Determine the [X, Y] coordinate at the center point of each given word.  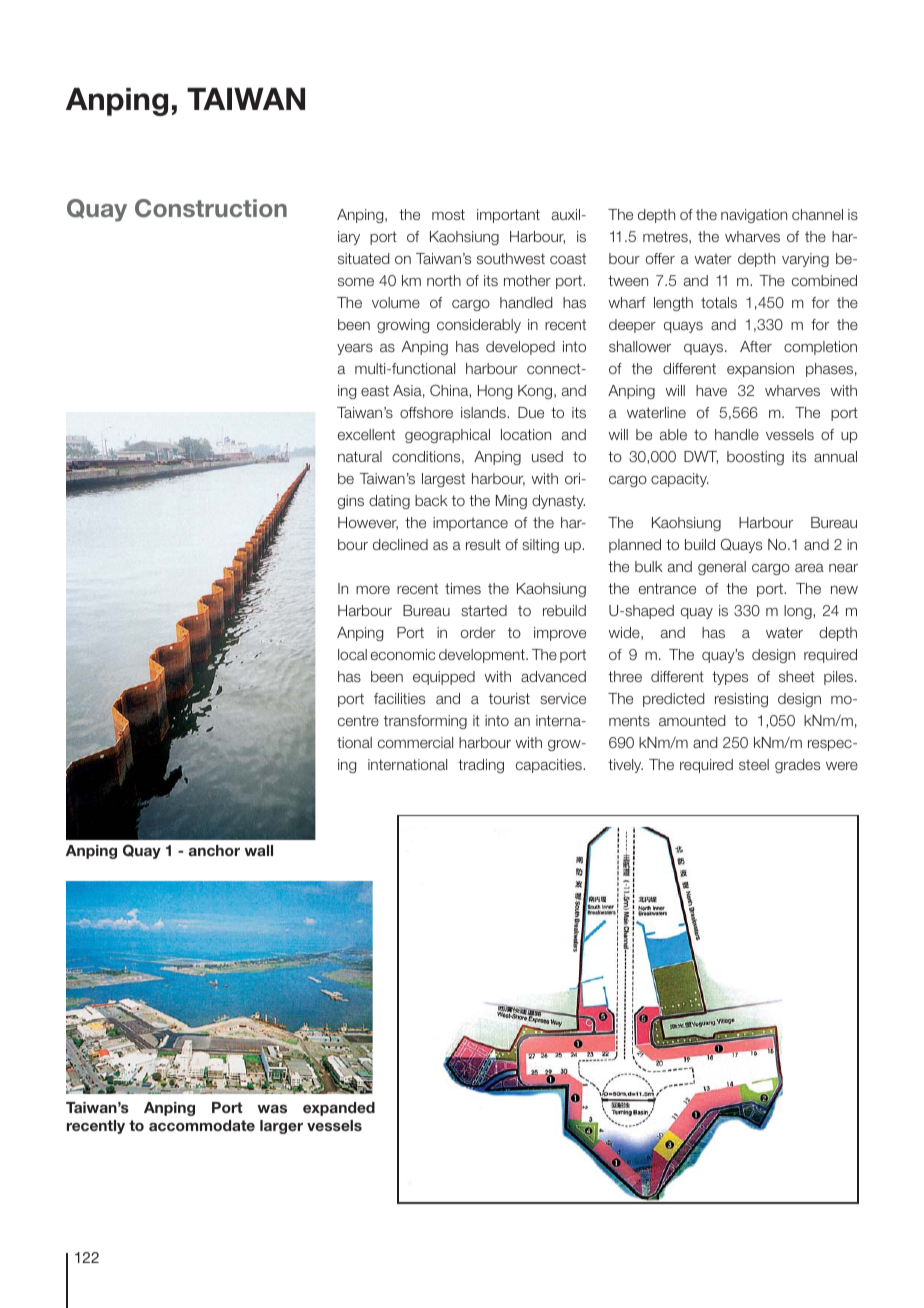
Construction [211, 208]
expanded [339, 1109]
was [272, 1108]
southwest [511, 258]
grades [797, 766]
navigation [754, 216]
